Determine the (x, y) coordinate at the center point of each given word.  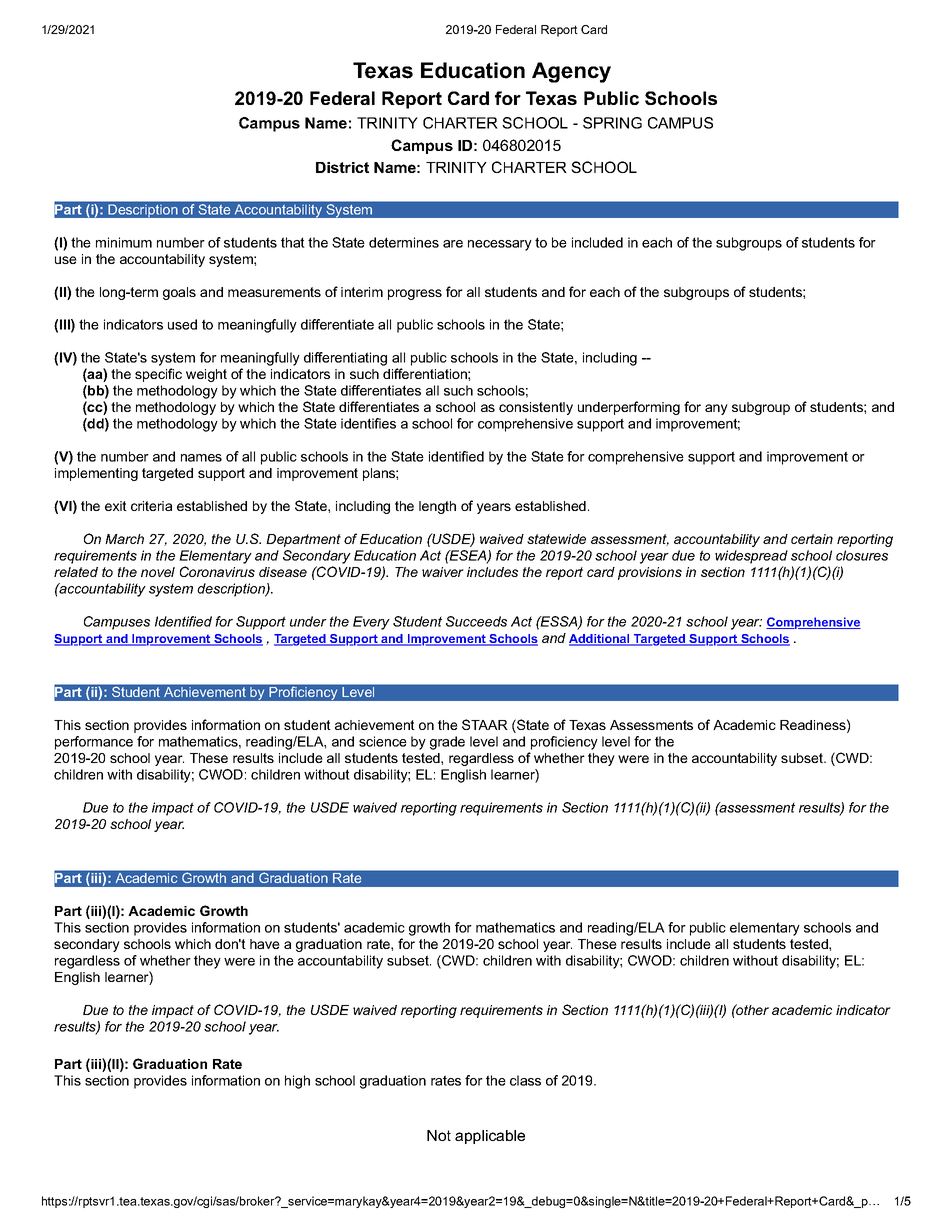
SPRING (612, 123)
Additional (600, 640)
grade (447, 743)
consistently (536, 408)
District (342, 167)
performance (94, 743)
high (297, 1082)
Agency (571, 72)
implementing (96, 474)
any (716, 409)
